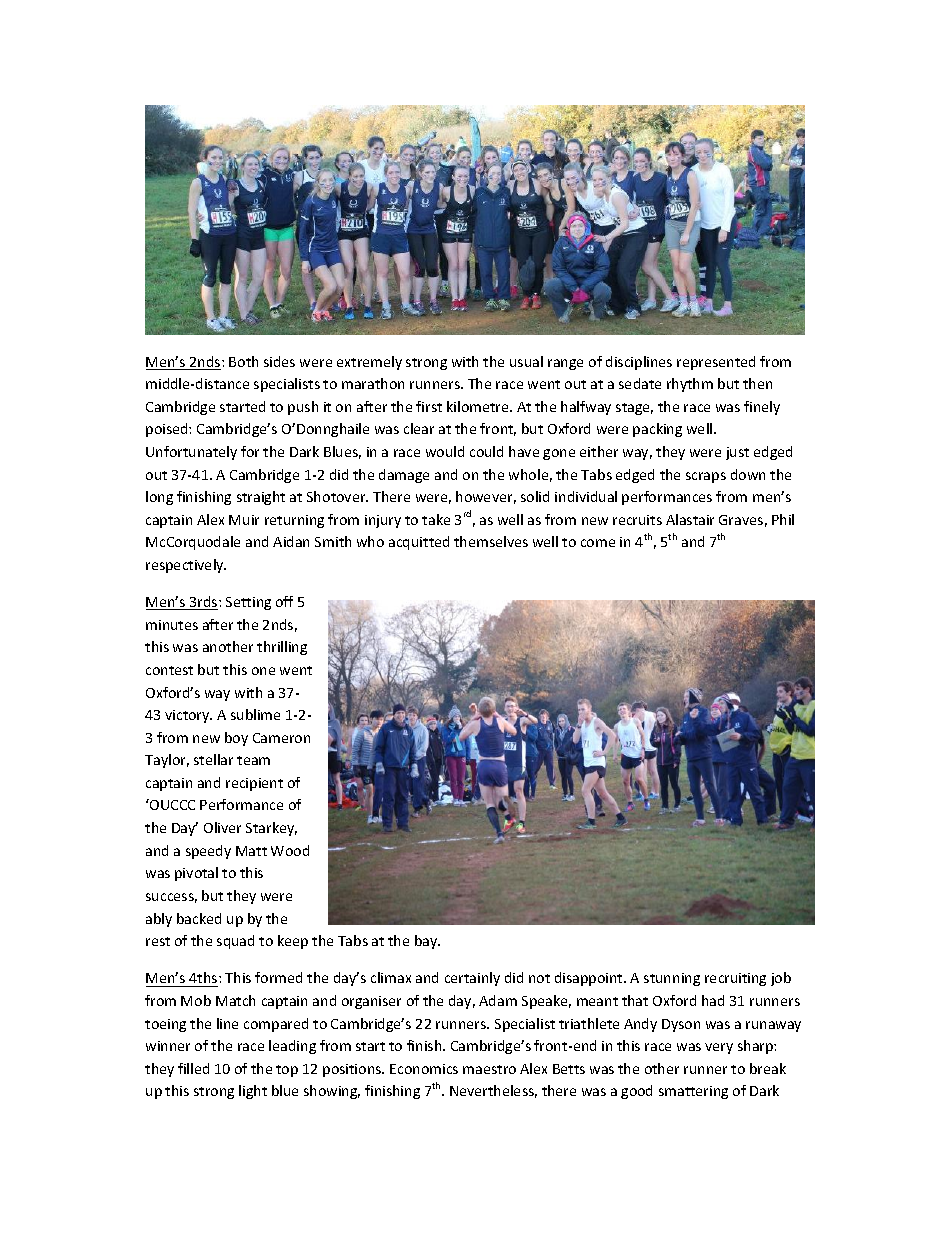 This image has height=1233, width=952. Describe the element at coordinates (243, 361) in the image. I see `Both` at that location.
